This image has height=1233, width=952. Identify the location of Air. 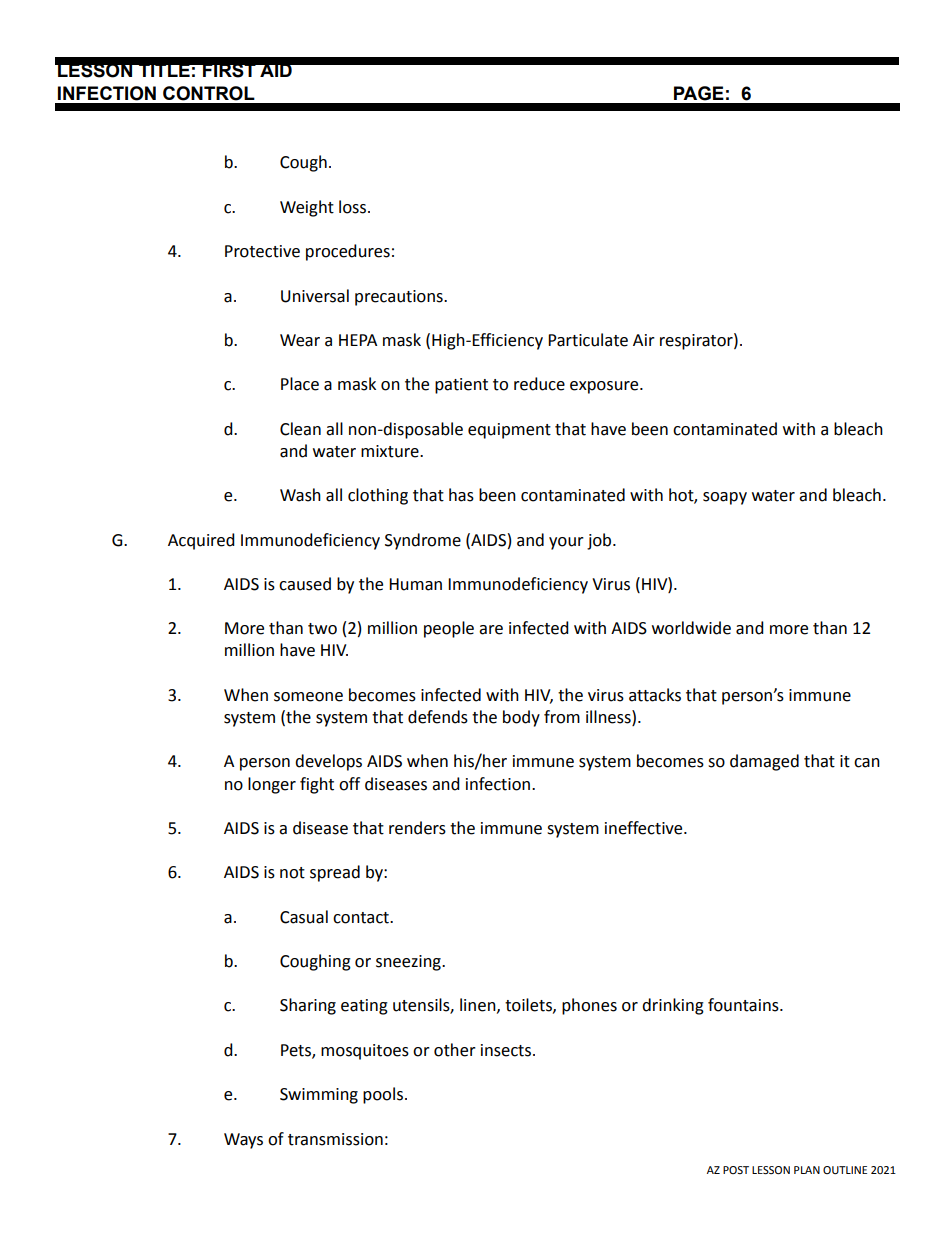
(644, 340).
